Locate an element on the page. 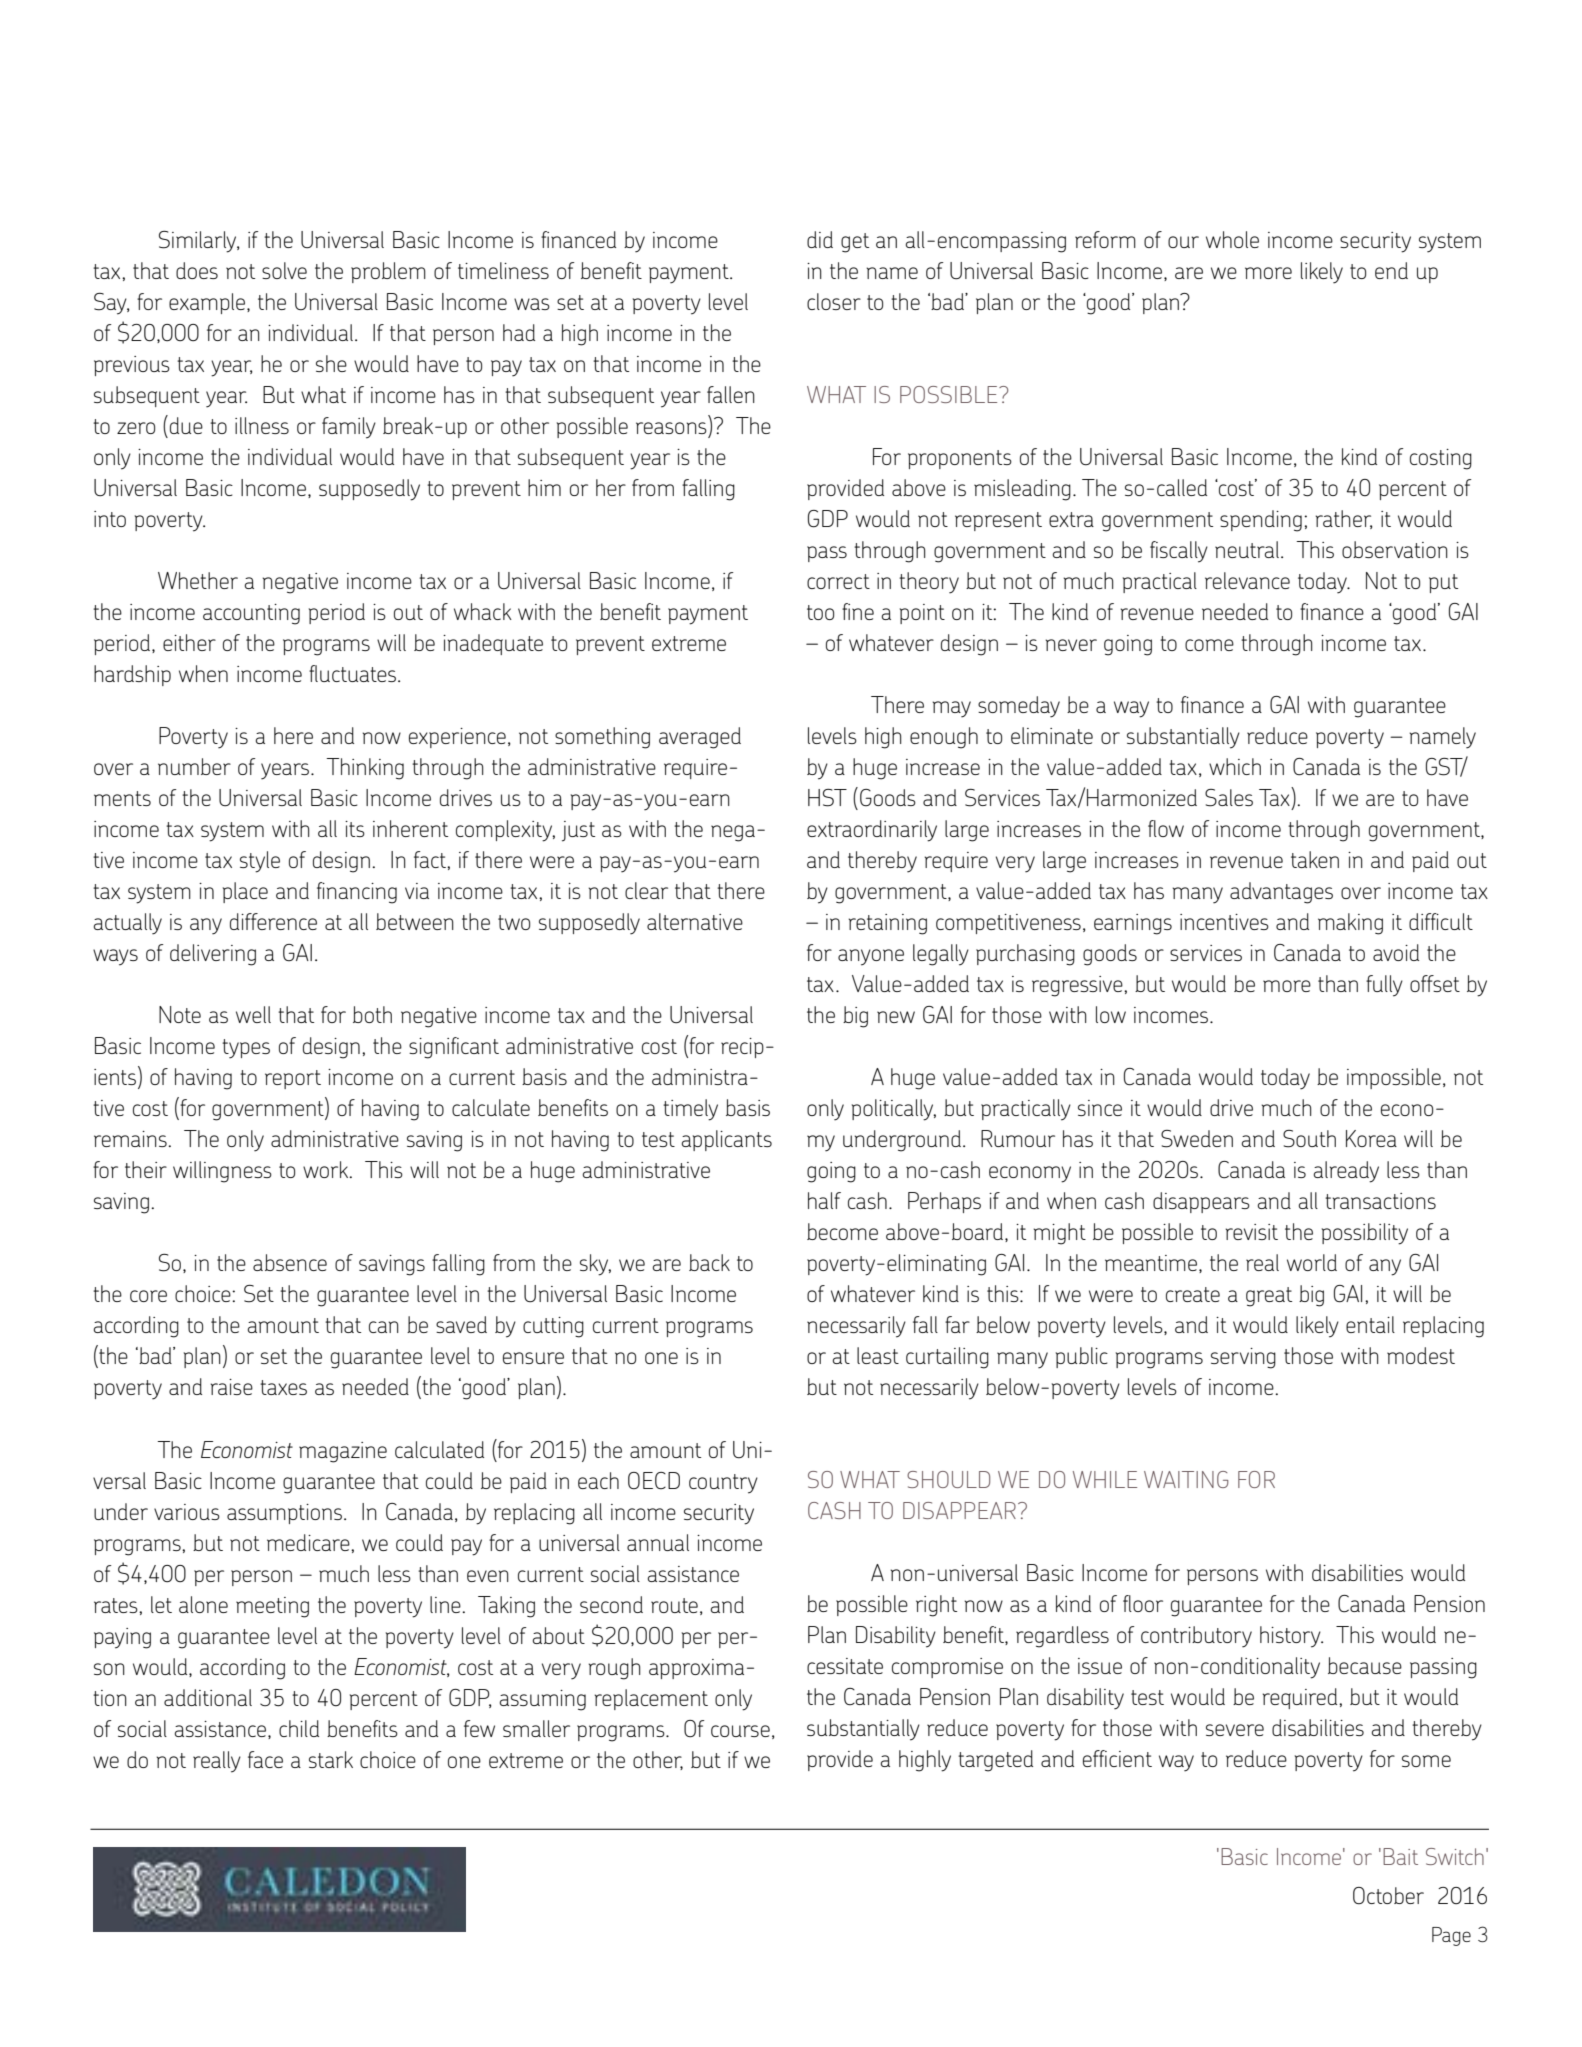 The image size is (1582, 2047). face is located at coordinates (265, 1759).
